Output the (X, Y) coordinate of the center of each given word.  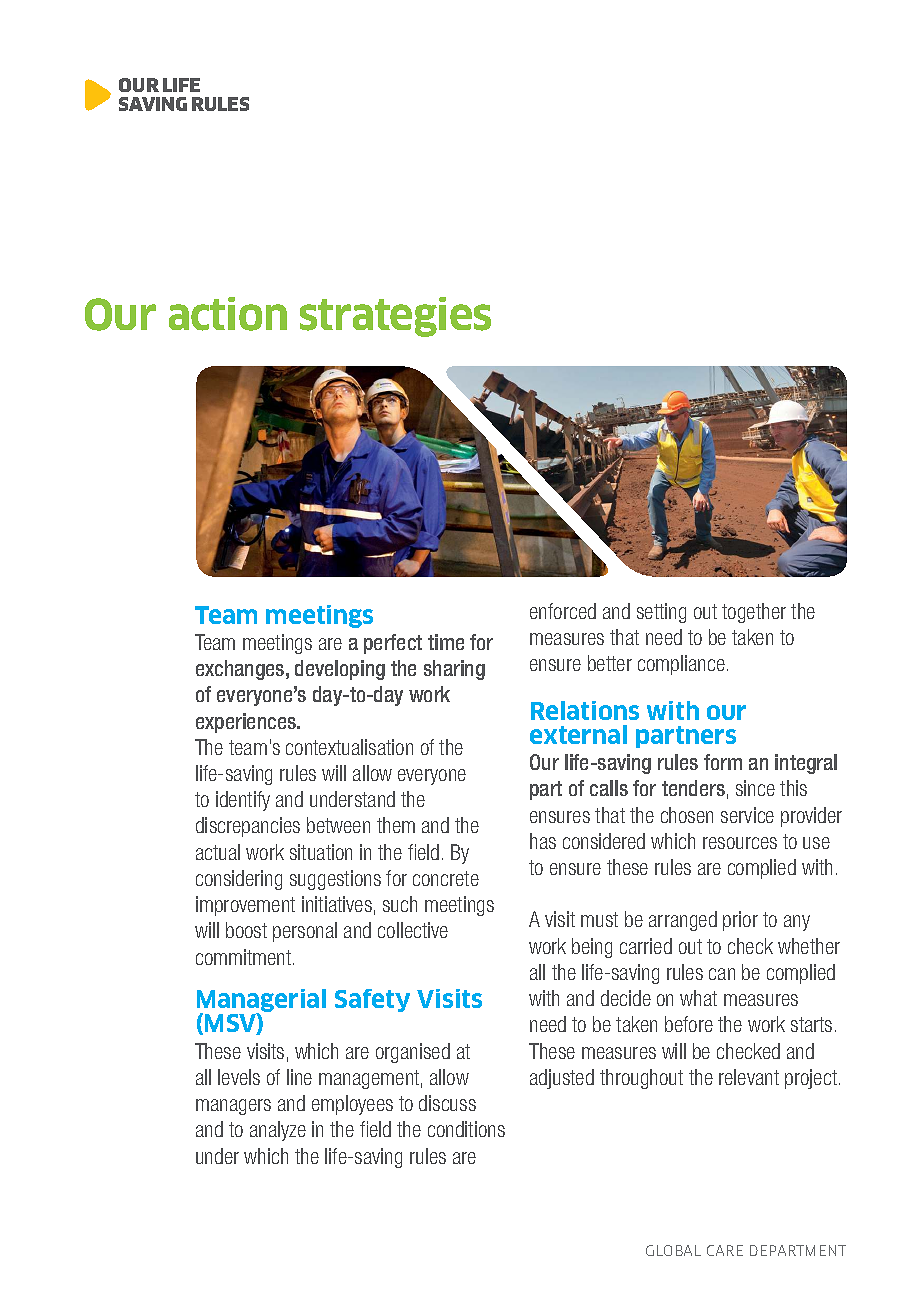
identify (243, 801)
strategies (395, 317)
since (755, 788)
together (754, 613)
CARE (725, 1250)
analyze (278, 1131)
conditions (466, 1129)
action (228, 314)
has (543, 841)
